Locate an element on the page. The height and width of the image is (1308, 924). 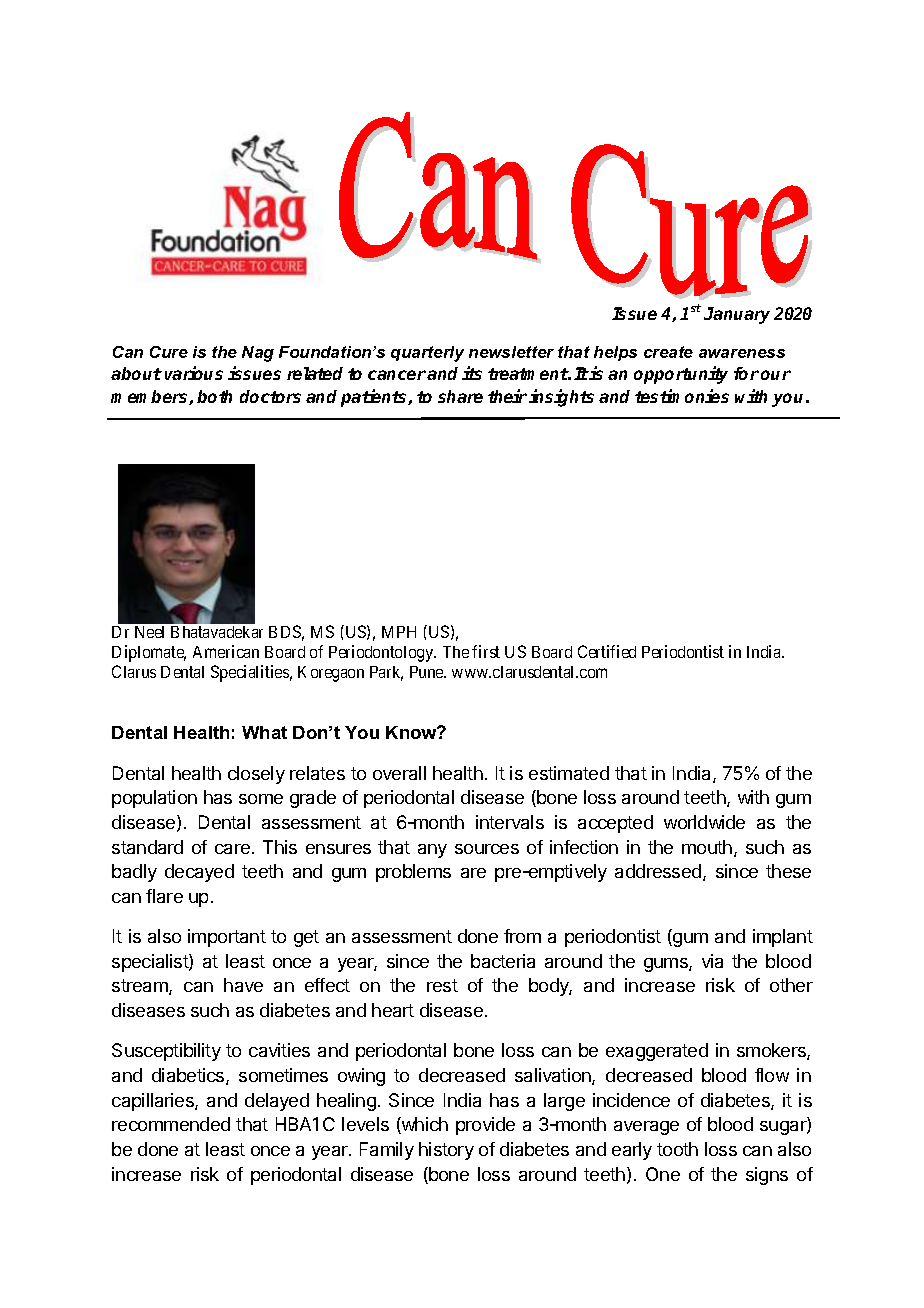
first is located at coordinates (486, 651).
